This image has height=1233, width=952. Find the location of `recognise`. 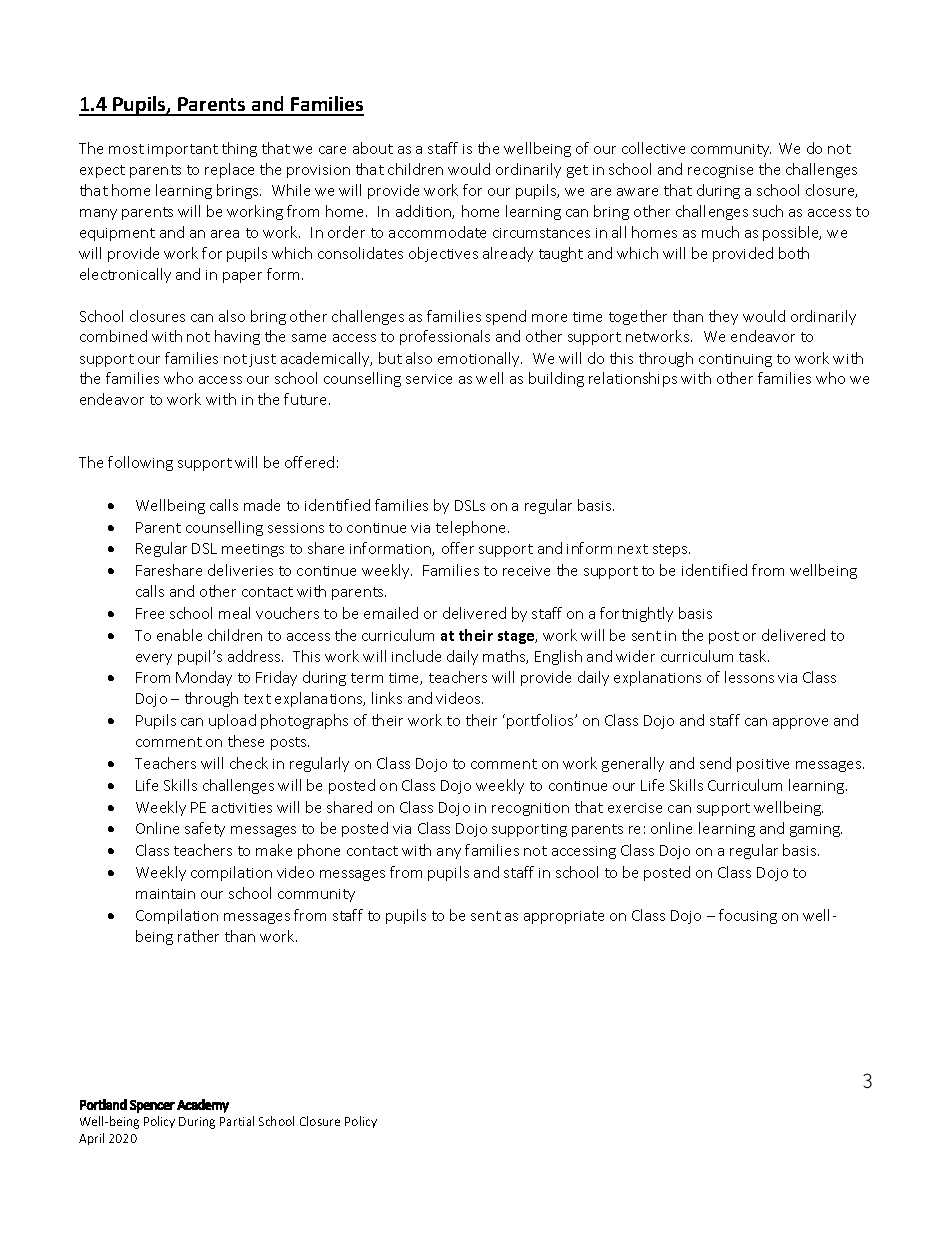

recognise is located at coordinates (720, 171).
